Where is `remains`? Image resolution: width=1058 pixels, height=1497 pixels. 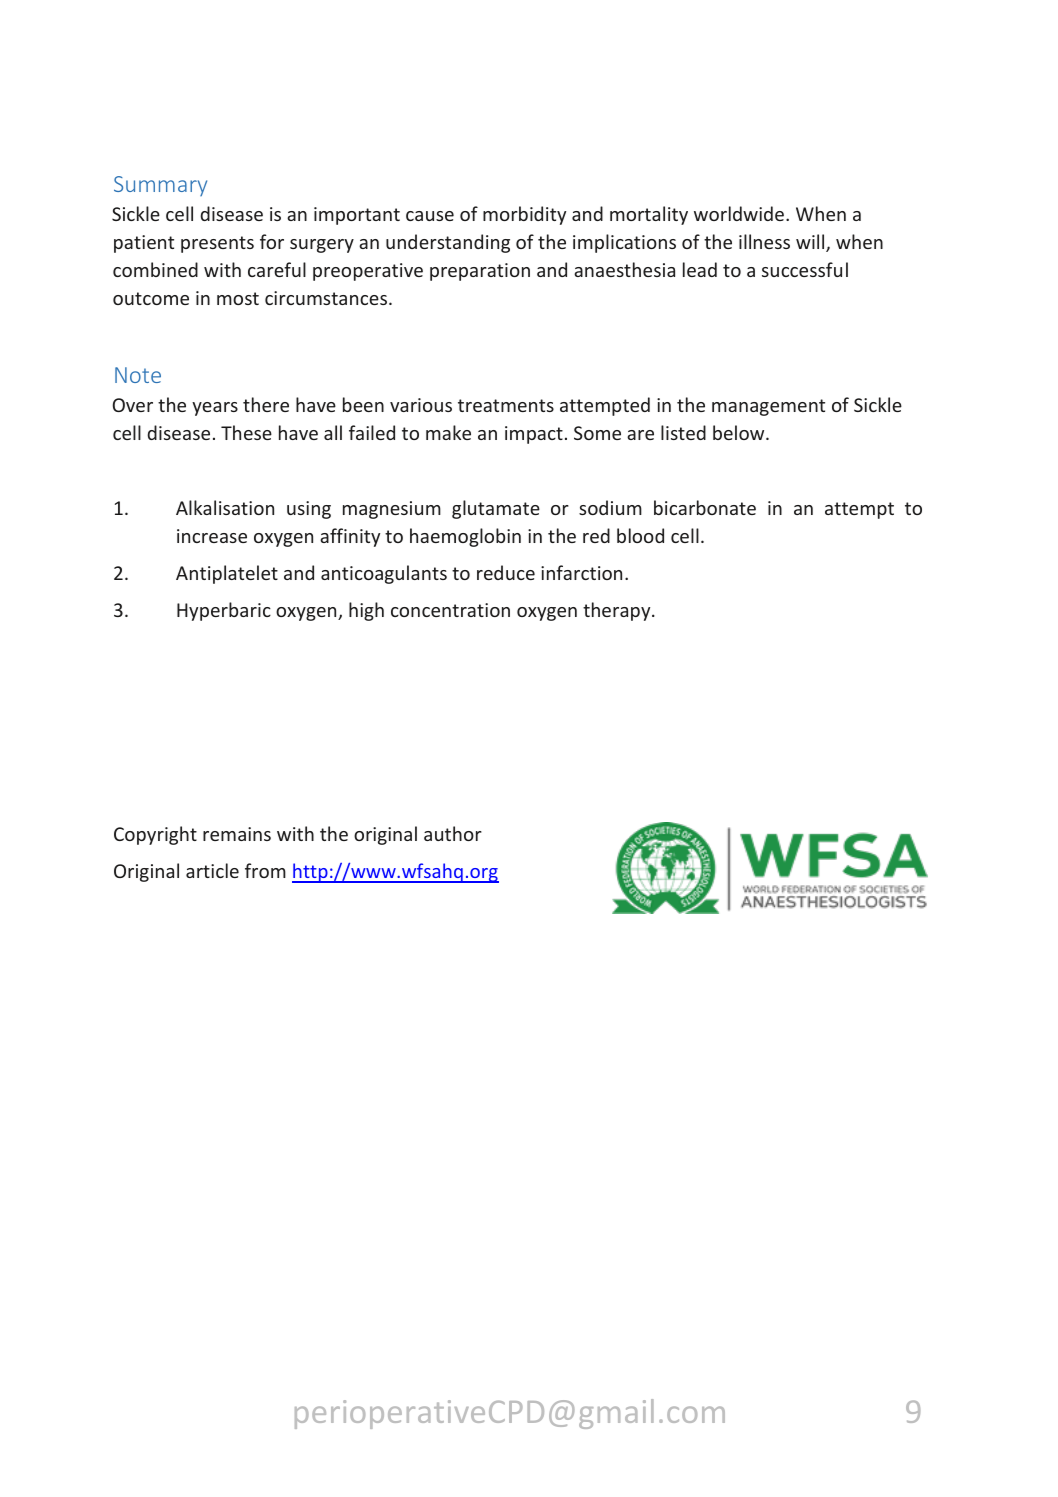
remains is located at coordinates (237, 834).
